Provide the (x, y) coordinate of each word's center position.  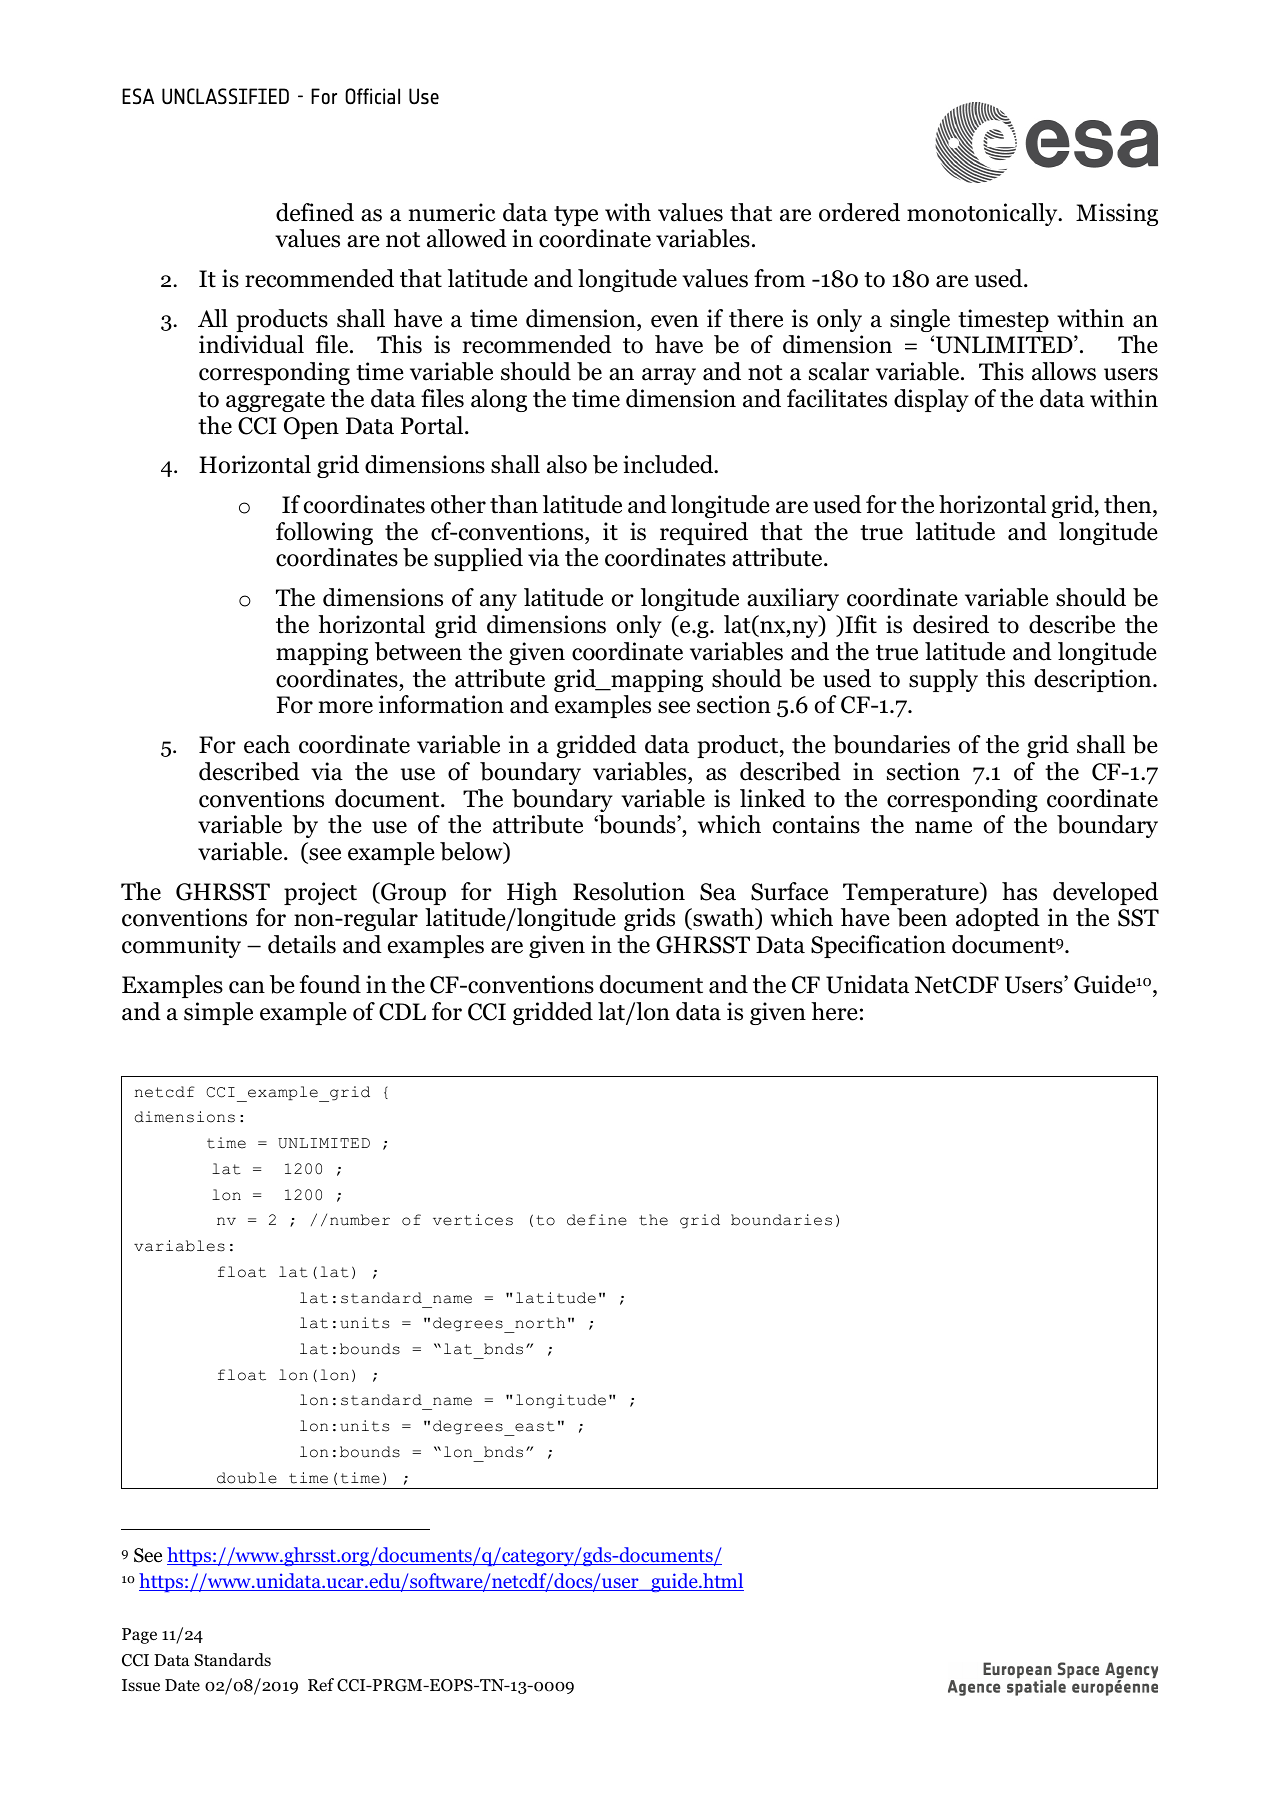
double (247, 1478)
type (576, 216)
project (320, 893)
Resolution (629, 891)
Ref (321, 1685)
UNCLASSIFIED (225, 96)
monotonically (983, 214)
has (1019, 891)
